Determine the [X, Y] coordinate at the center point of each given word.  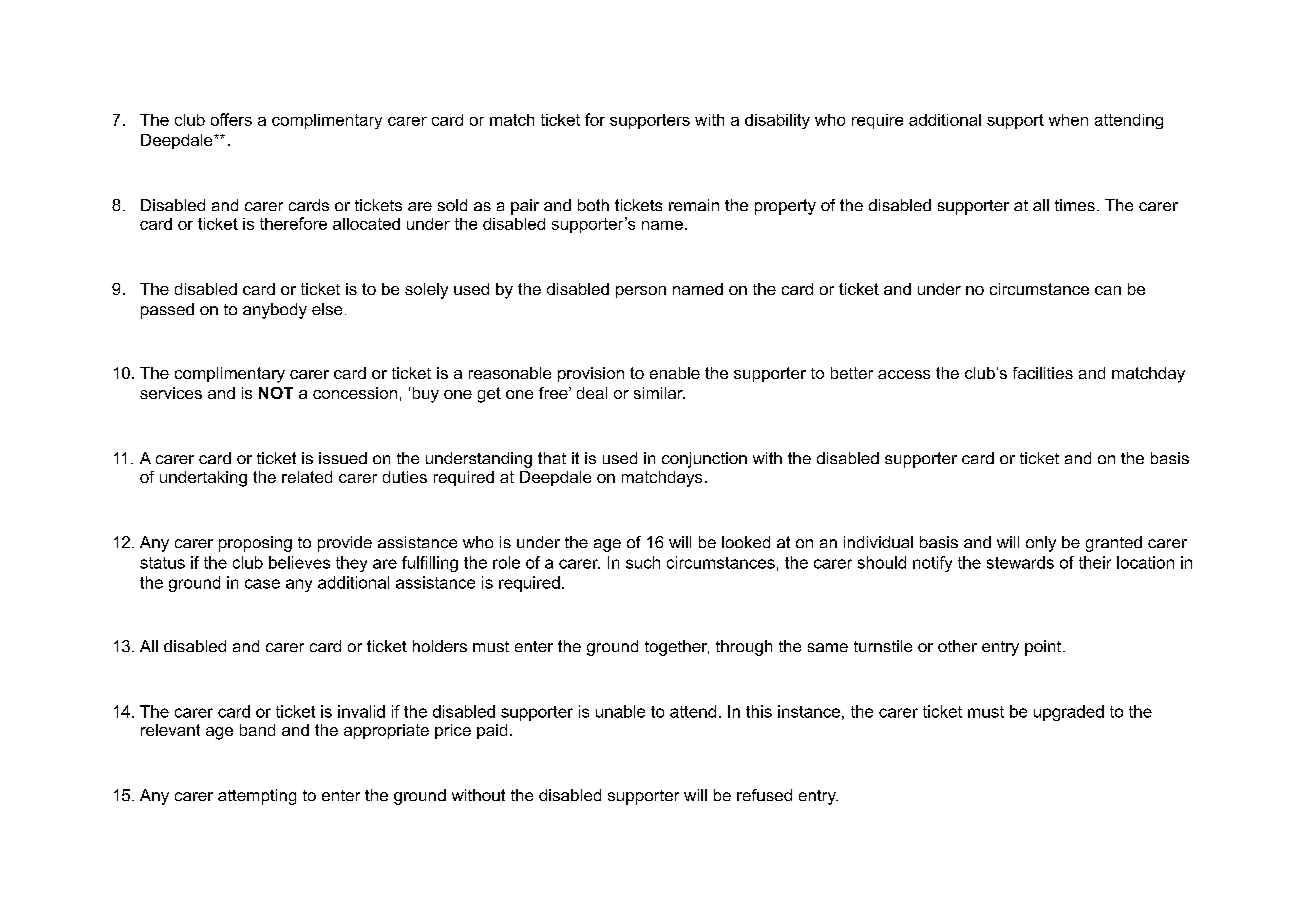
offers [231, 119]
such [643, 562]
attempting [257, 797]
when [1068, 120]
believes [299, 562]
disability [777, 121]
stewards [1020, 562]
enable [675, 373]
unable [620, 711]
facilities [1043, 373]
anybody [275, 311]
